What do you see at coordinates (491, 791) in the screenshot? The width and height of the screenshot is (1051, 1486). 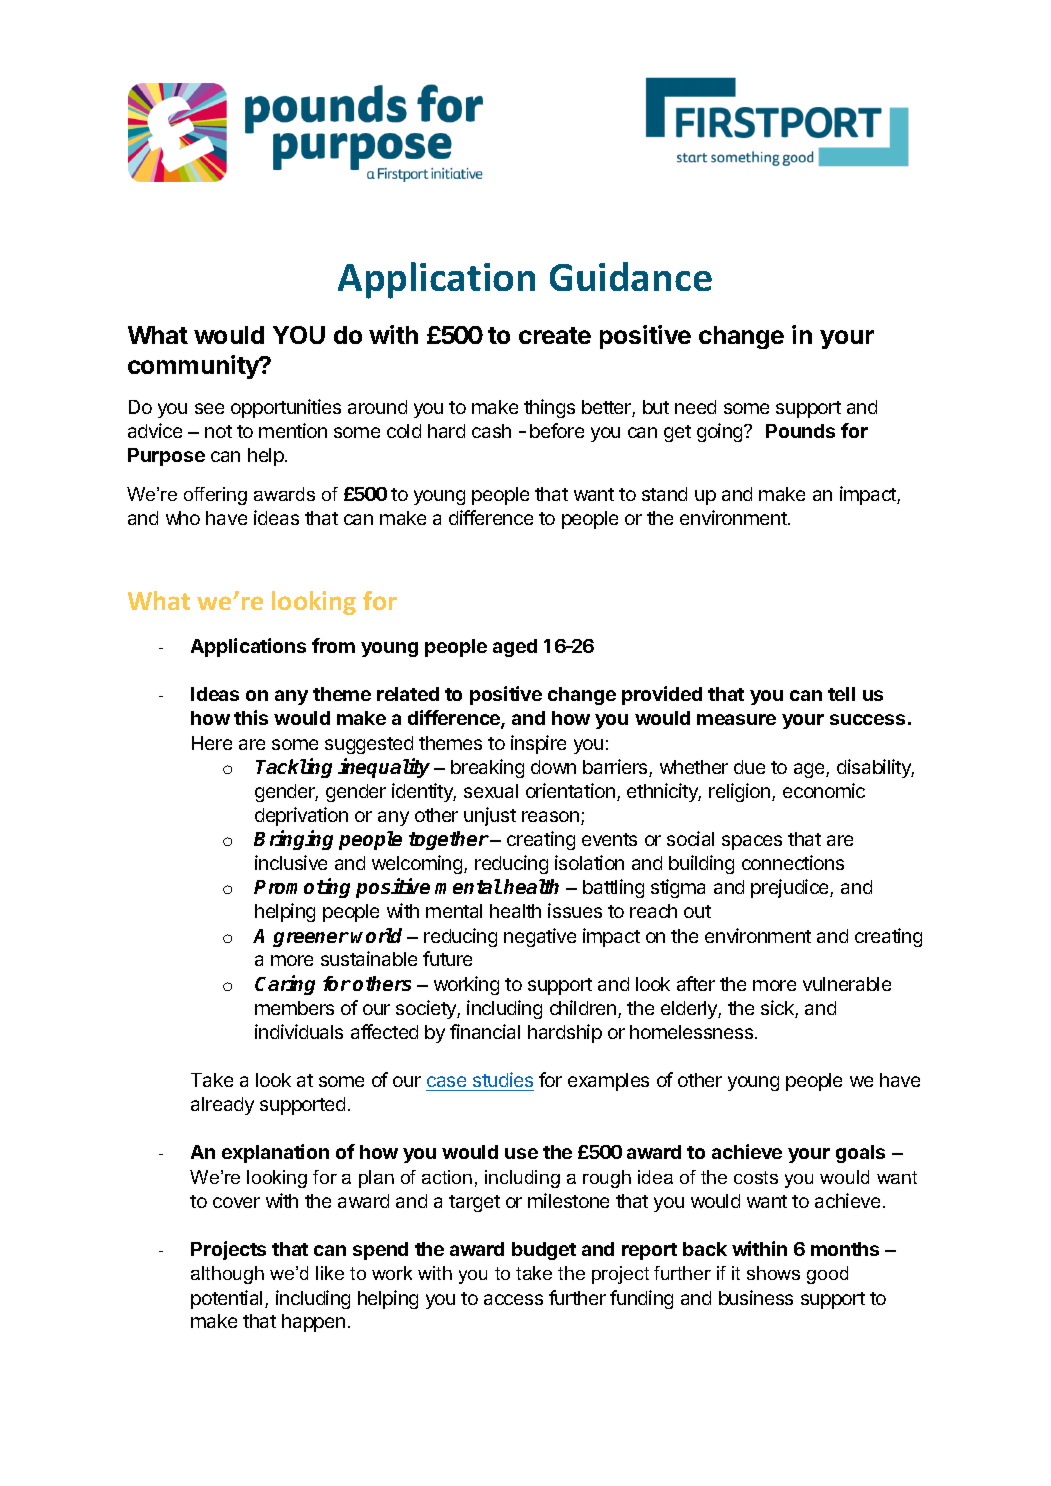 I see `sexual` at bounding box center [491, 791].
